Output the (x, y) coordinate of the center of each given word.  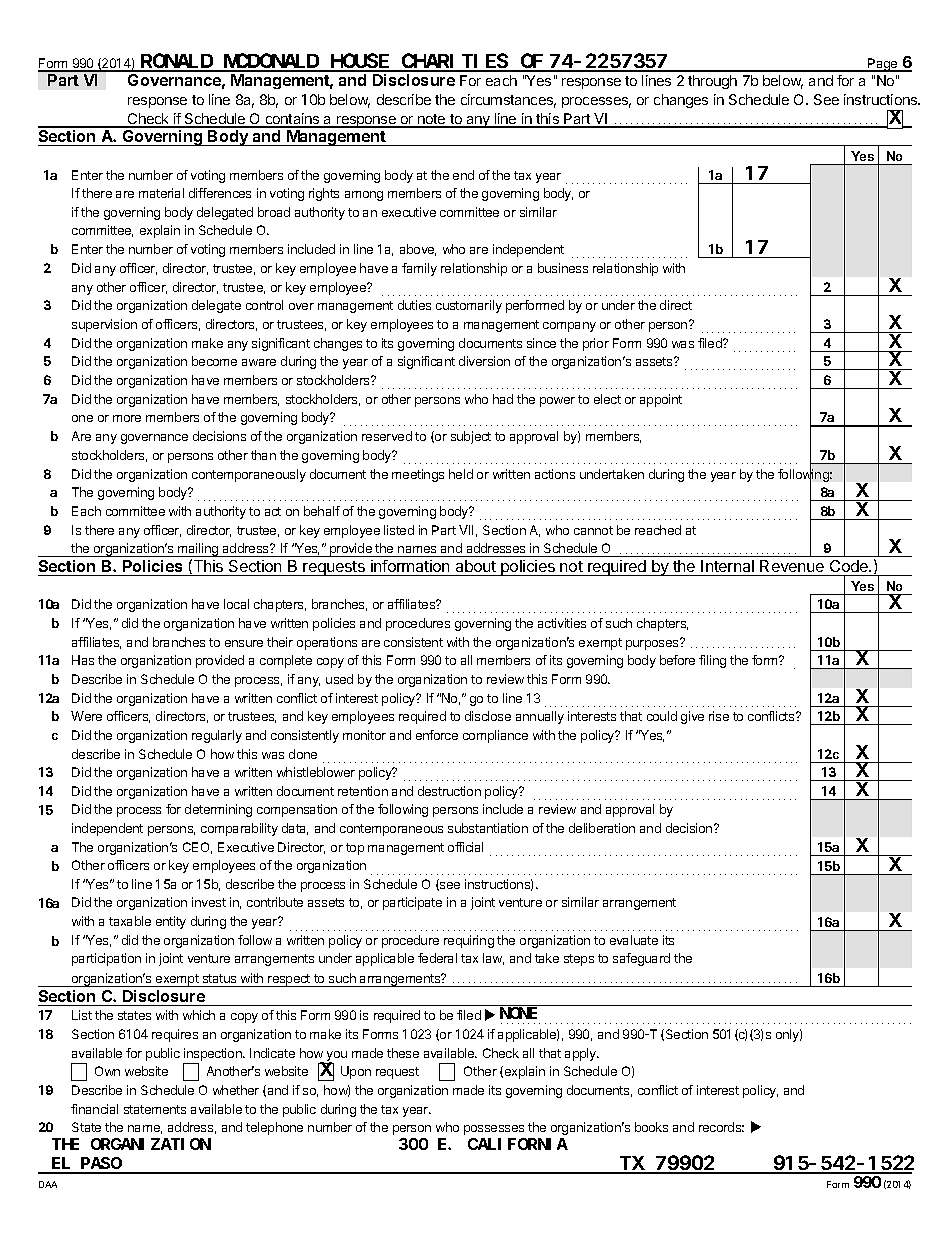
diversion (484, 361)
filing (712, 661)
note (432, 120)
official (465, 847)
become (214, 361)
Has (83, 660)
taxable (130, 921)
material (161, 193)
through (712, 82)
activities (562, 623)
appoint (661, 400)
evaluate (634, 940)
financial (94, 1109)
